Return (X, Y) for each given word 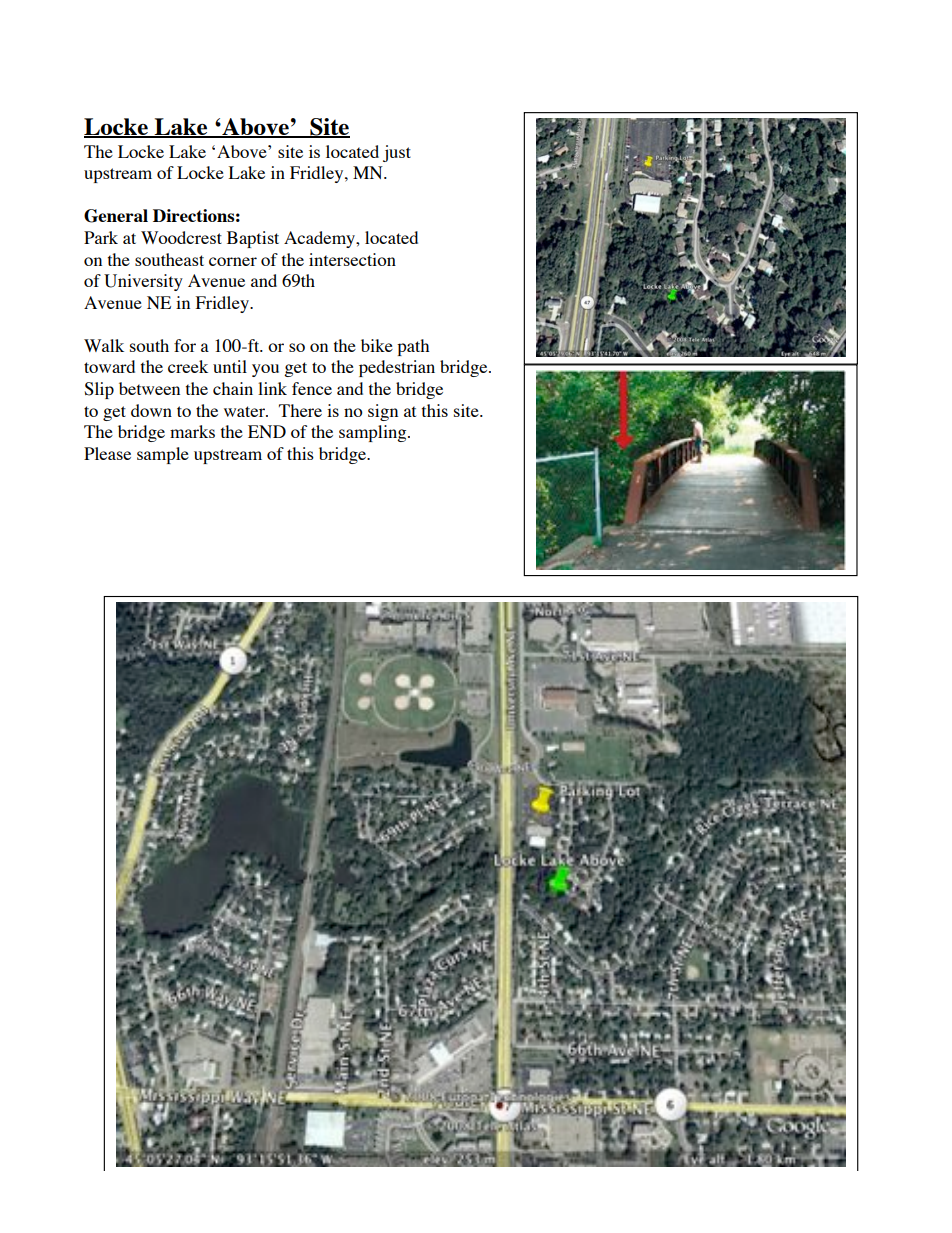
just (397, 153)
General (116, 216)
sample (163, 455)
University (143, 282)
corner (233, 261)
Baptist (253, 239)
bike (377, 345)
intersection (352, 259)
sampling (374, 433)
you (265, 370)
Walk (104, 345)
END (267, 431)
